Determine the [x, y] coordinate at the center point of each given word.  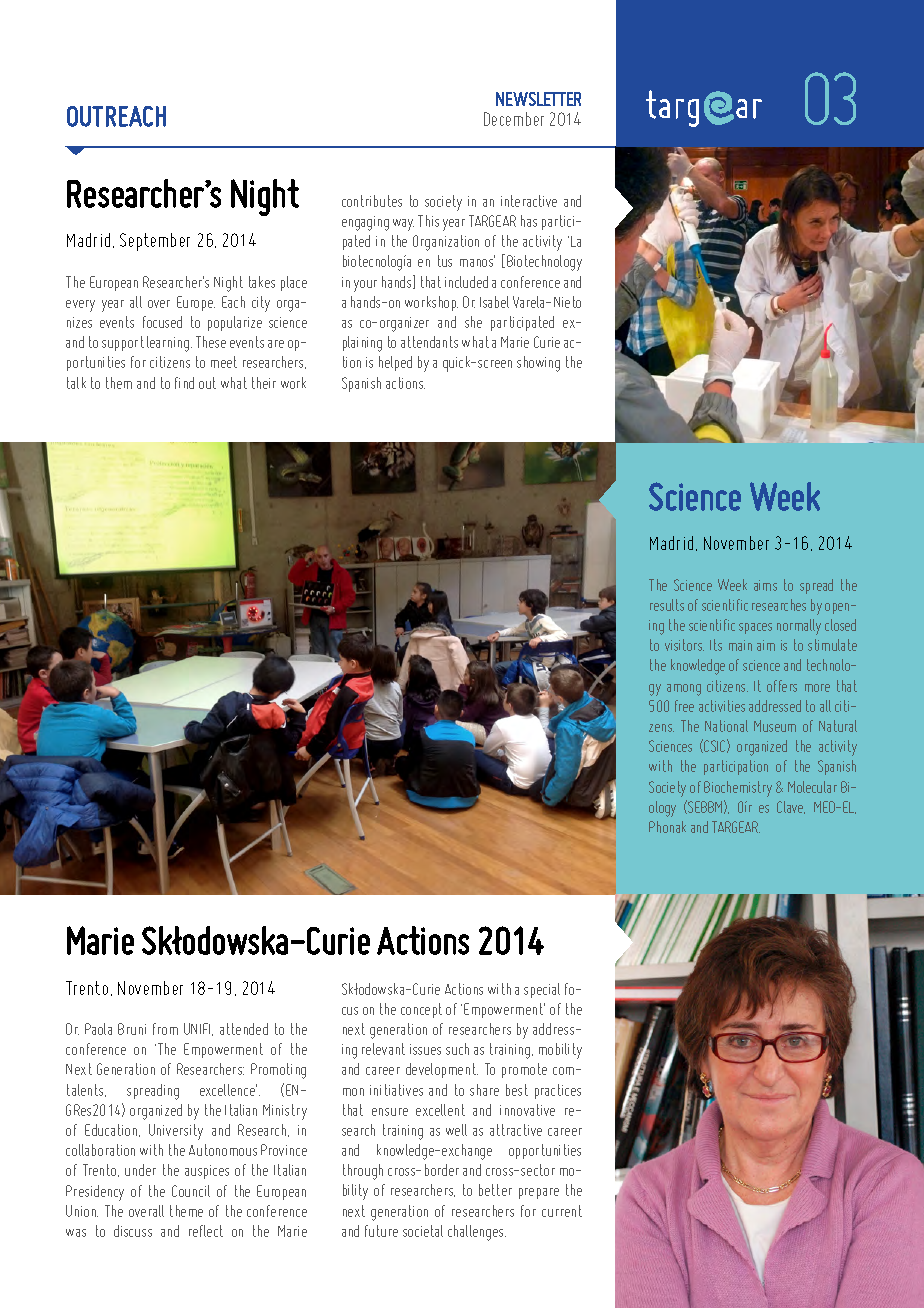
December [514, 119]
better [495, 1190]
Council [191, 1191]
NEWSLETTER [538, 99]
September [155, 242]
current [562, 1211]
